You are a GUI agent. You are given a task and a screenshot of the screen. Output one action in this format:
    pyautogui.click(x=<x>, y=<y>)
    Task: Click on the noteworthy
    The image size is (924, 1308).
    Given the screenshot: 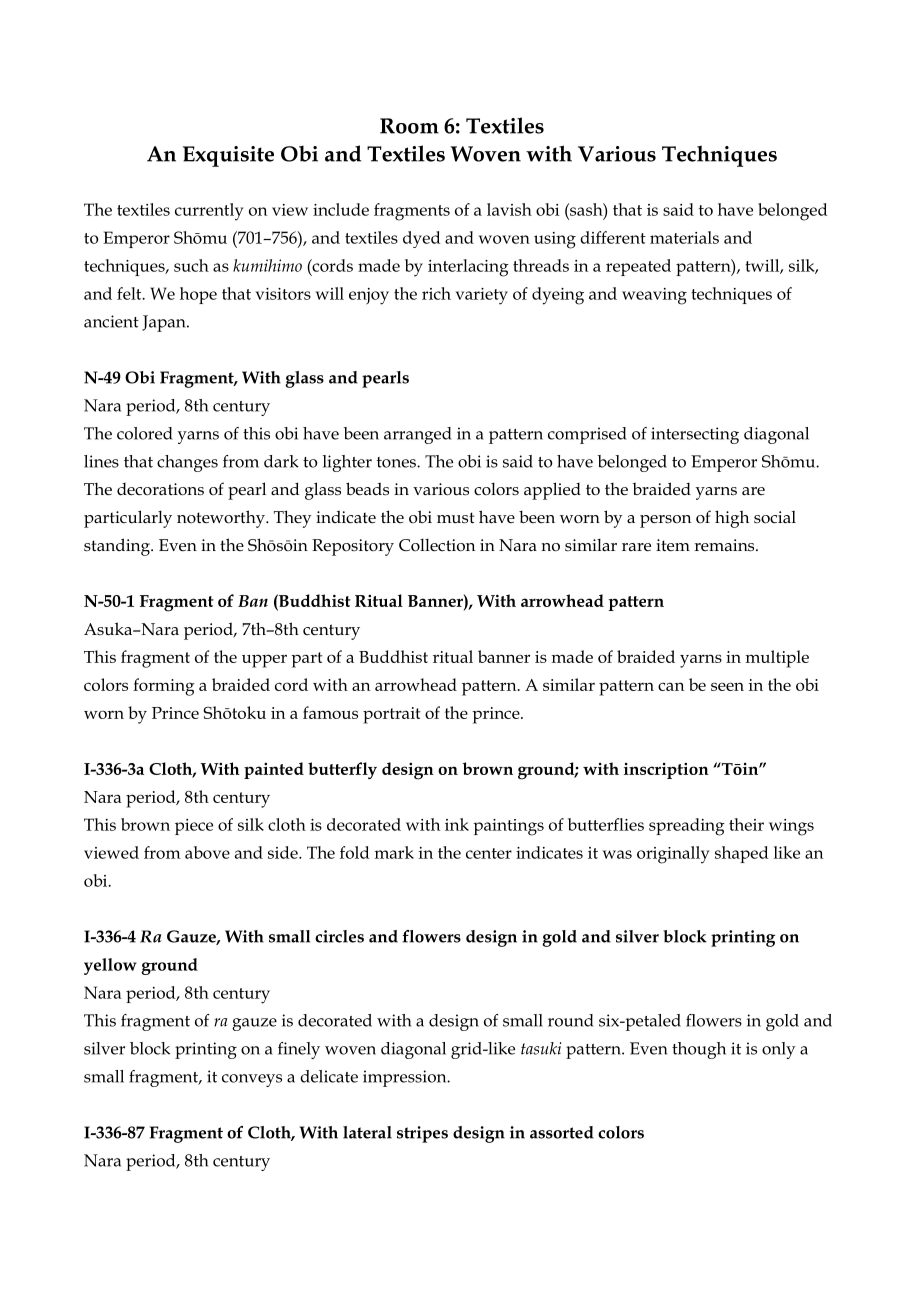 What is the action you would take?
    pyautogui.click(x=222, y=519)
